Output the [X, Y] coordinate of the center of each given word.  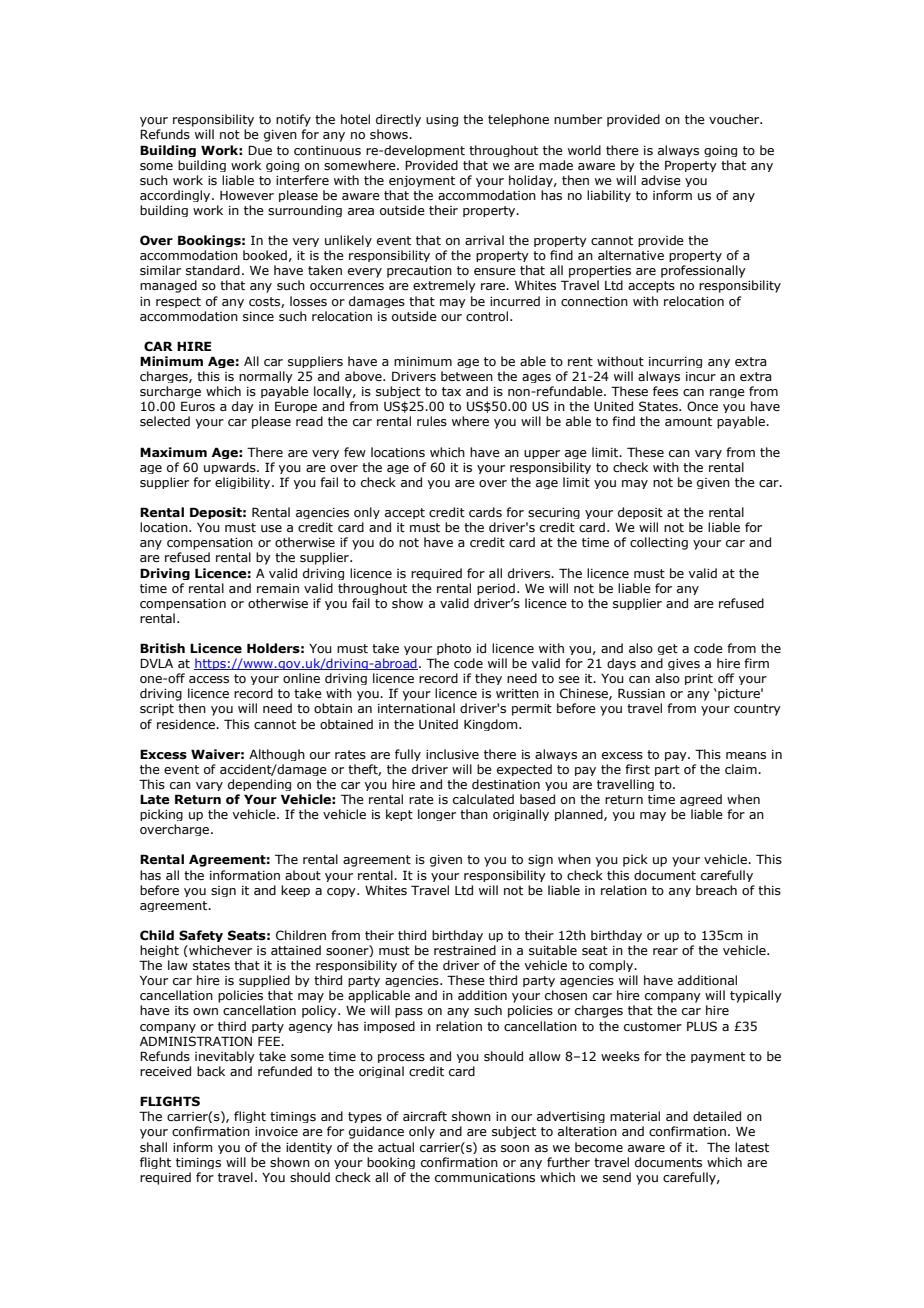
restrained [465, 950]
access [209, 679]
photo [454, 649]
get [668, 649]
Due [260, 150]
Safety [201, 936]
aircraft [425, 1116]
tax [451, 391]
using [442, 121]
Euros [198, 406]
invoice [276, 1131]
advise [661, 180]
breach [716, 890]
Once [702, 406]
